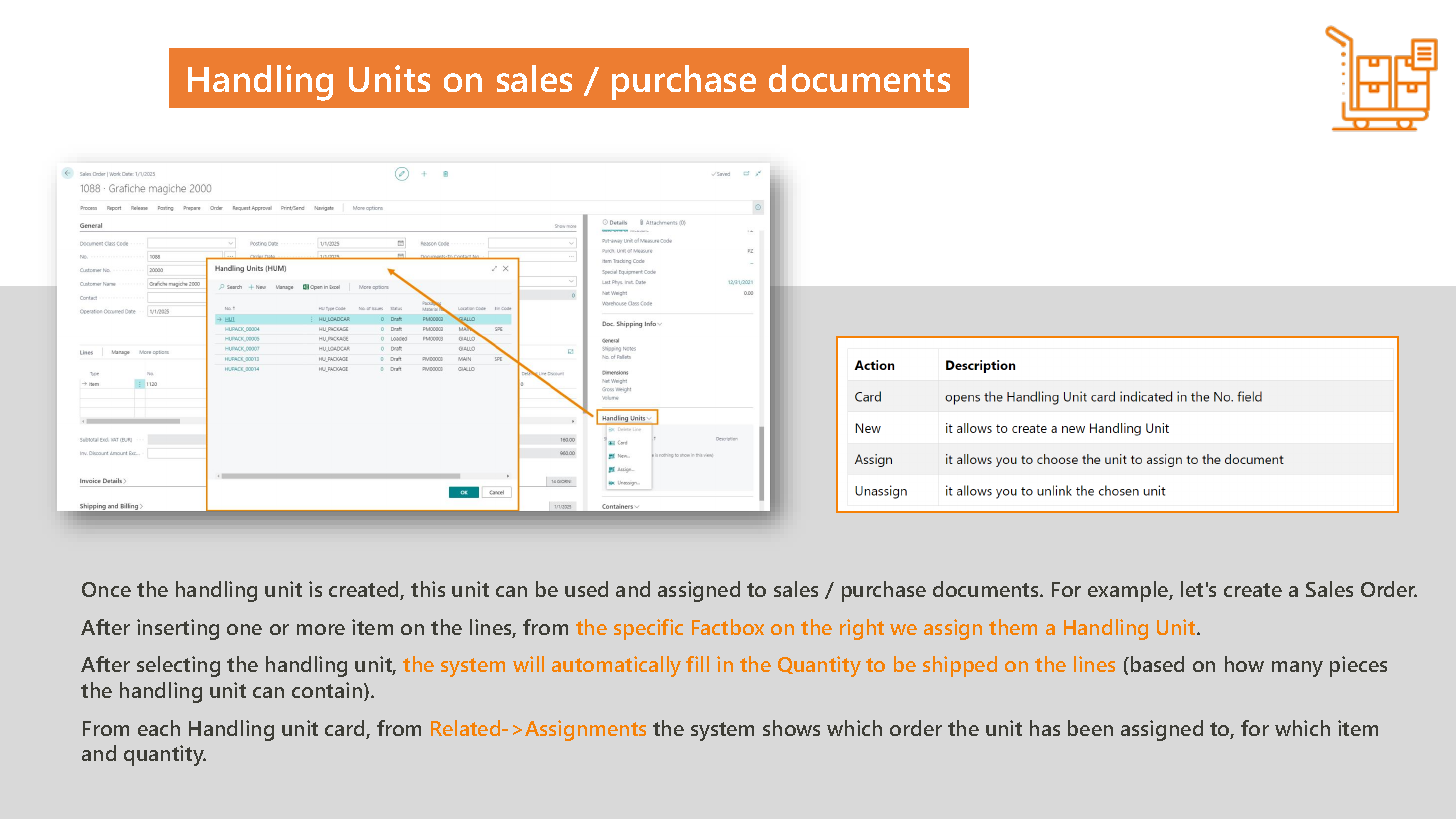 The width and height of the screenshot is (1456, 819). What do you see at coordinates (106, 589) in the screenshot?
I see `Once` at bounding box center [106, 589].
